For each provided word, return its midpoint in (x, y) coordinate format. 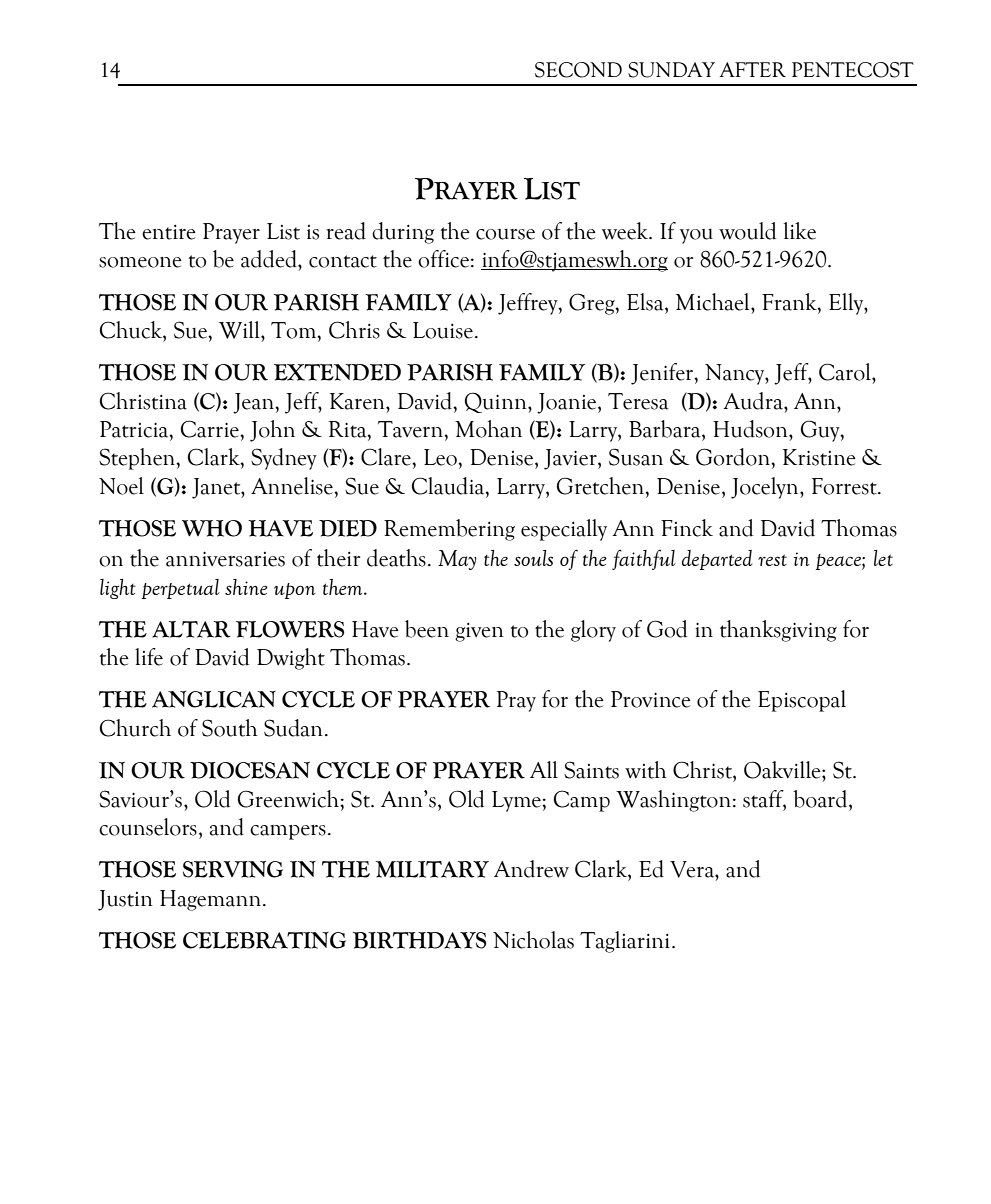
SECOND (578, 70)
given (479, 632)
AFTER (753, 69)
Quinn (497, 402)
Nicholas (533, 940)
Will (240, 330)
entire (169, 232)
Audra (754, 401)
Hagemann (212, 900)
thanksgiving (778, 631)
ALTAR (191, 629)
